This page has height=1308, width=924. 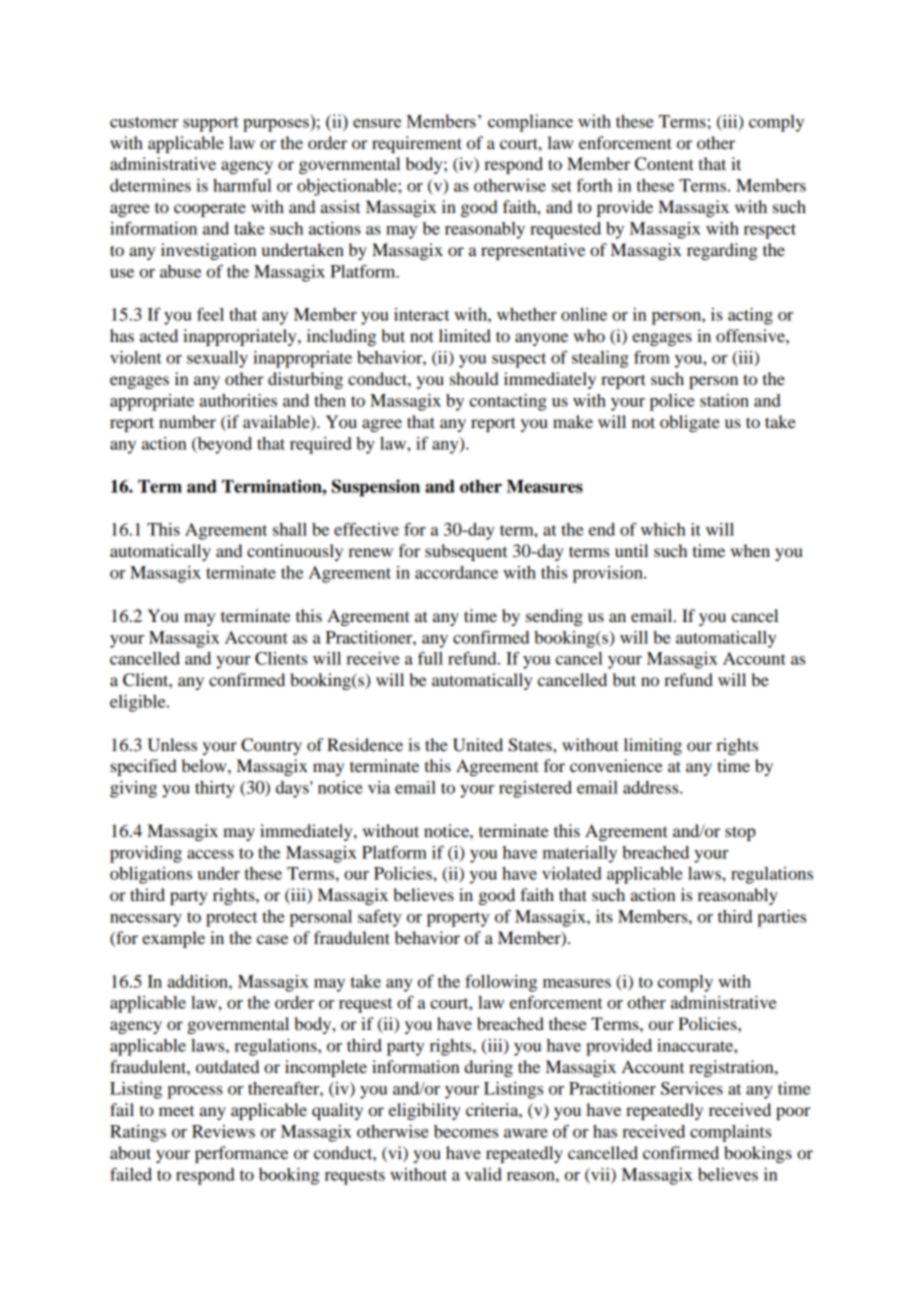 What do you see at coordinates (139, 703) in the page?
I see `eligible` at bounding box center [139, 703].
